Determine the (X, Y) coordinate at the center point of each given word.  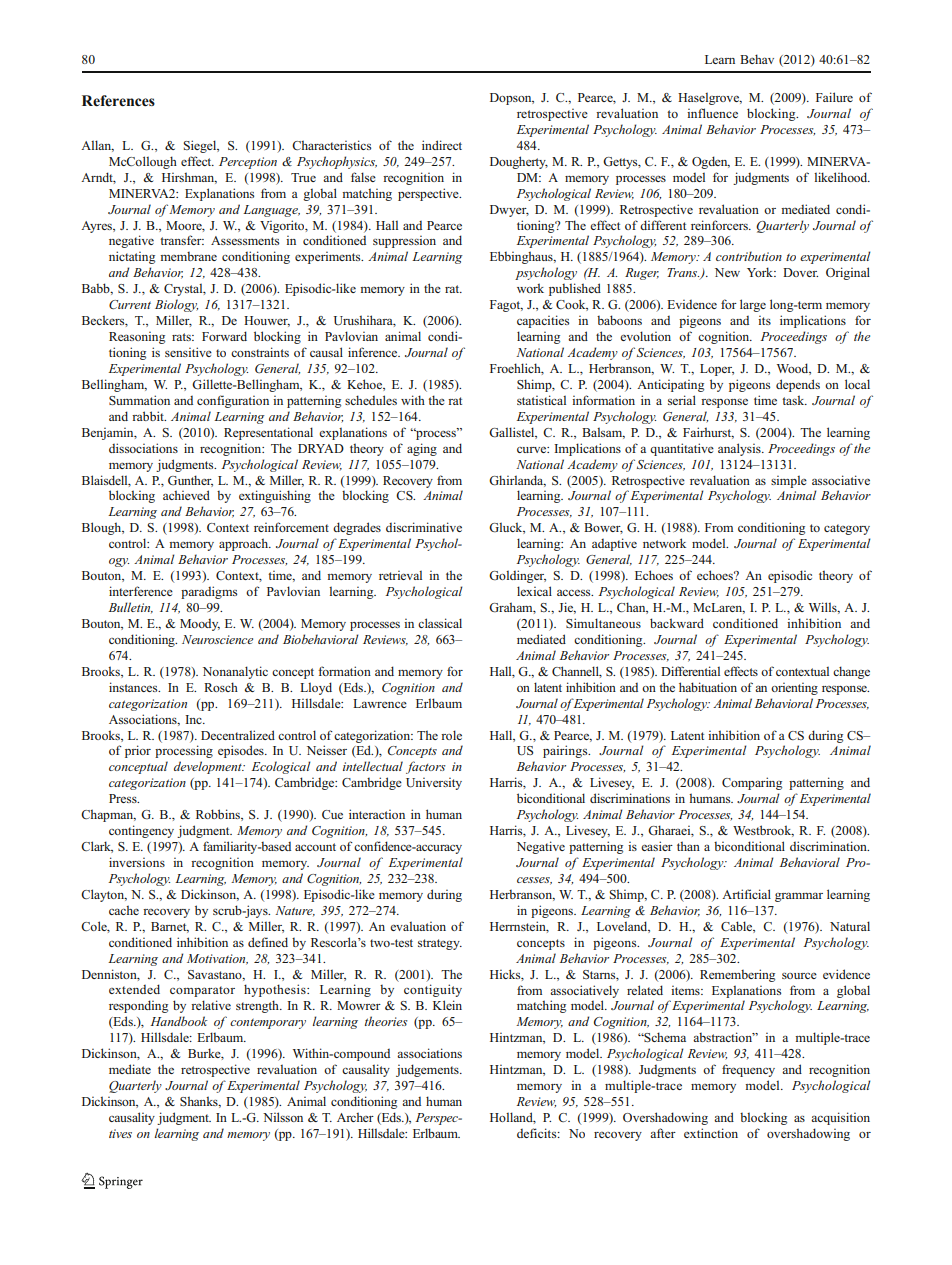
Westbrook (763, 831)
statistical (541, 400)
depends (798, 385)
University (434, 784)
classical (440, 623)
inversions (137, 862)
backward (677, 623)
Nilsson (283, 1117)
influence (712, 113)
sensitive (188, 352)
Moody (200, 625)
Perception (248, 163)
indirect (442, 145)
